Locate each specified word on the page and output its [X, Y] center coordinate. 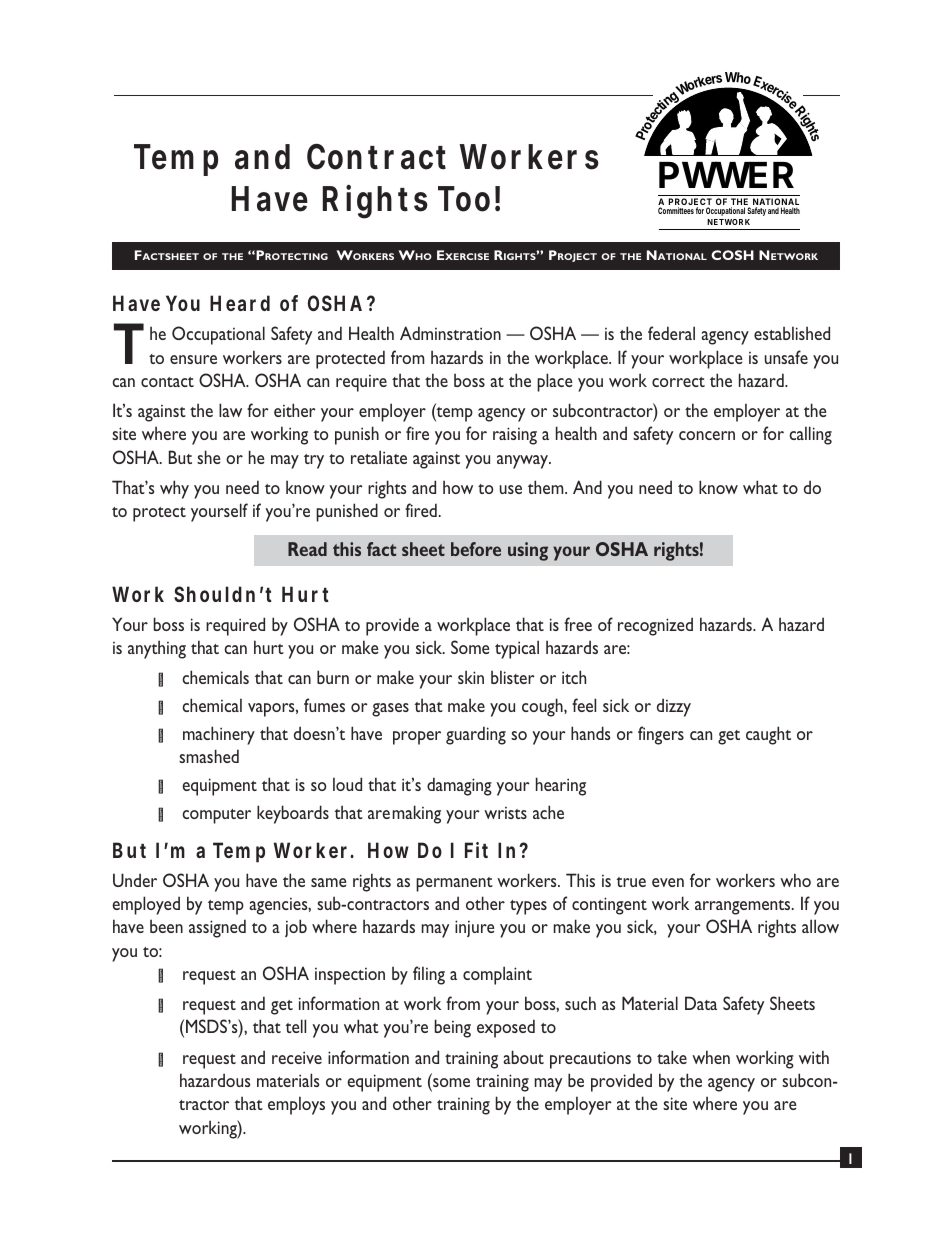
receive [297, 1057]
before [476, 549]
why [174, 489]
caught [768, 735]
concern [707, 435]
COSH [732, 255]
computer [216, 816]
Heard [240, 303]
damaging [459, 786]
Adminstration [450, 333]
